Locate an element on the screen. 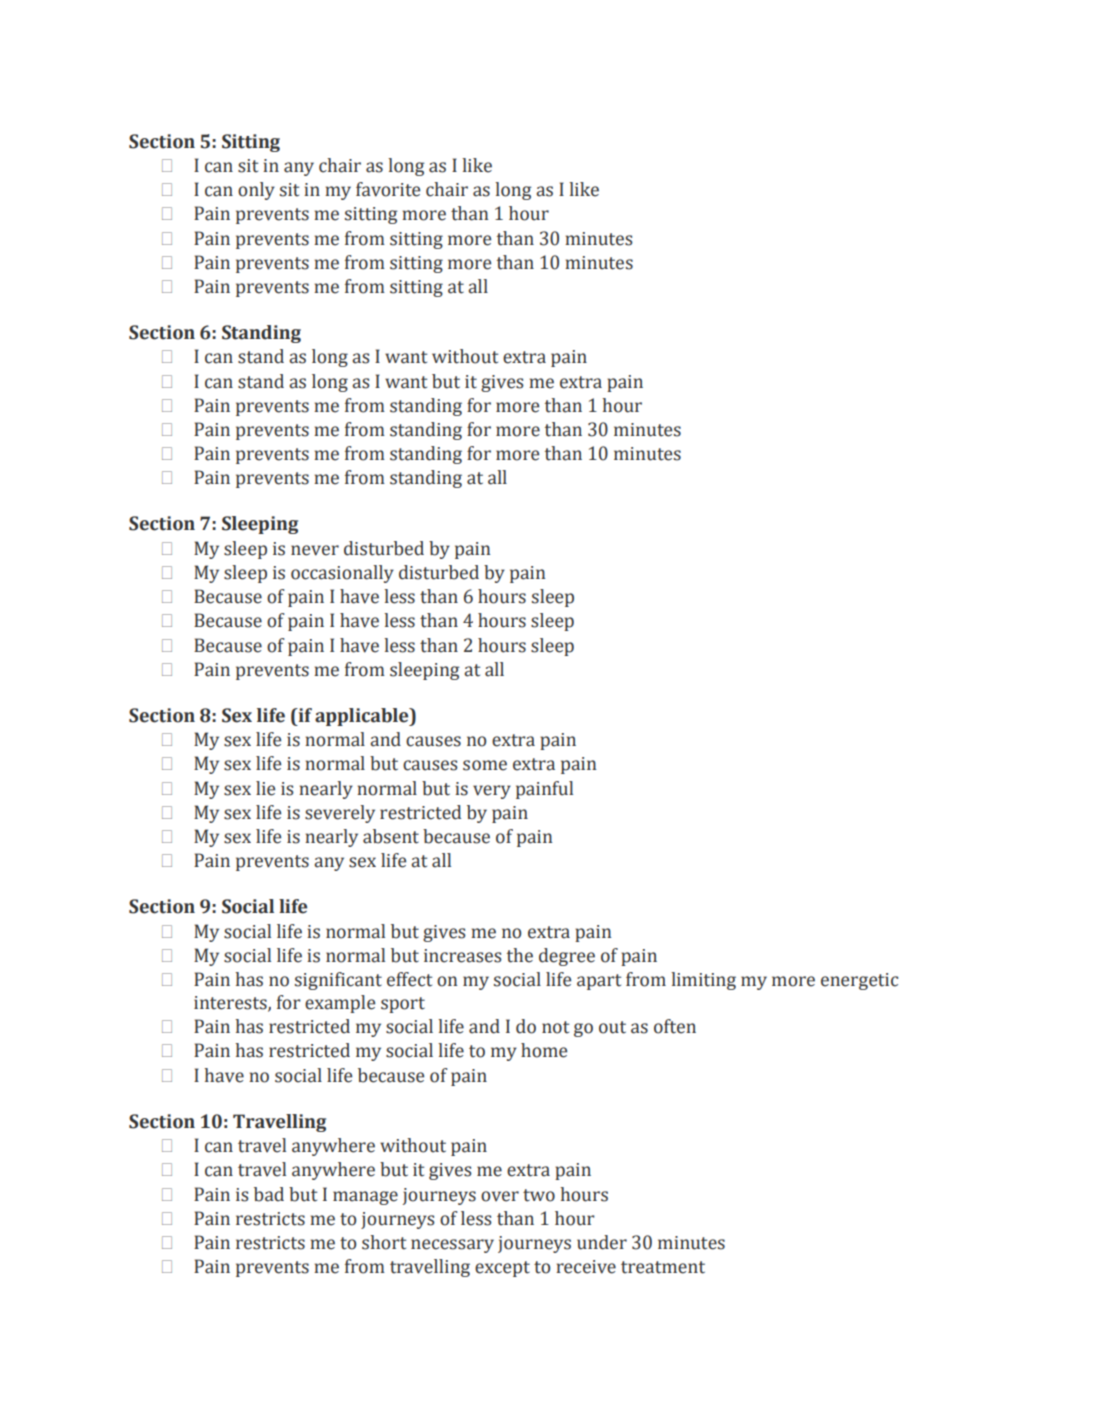 This screenshot has width=1096, height=1419. very is located at coordinates (492, 792).
